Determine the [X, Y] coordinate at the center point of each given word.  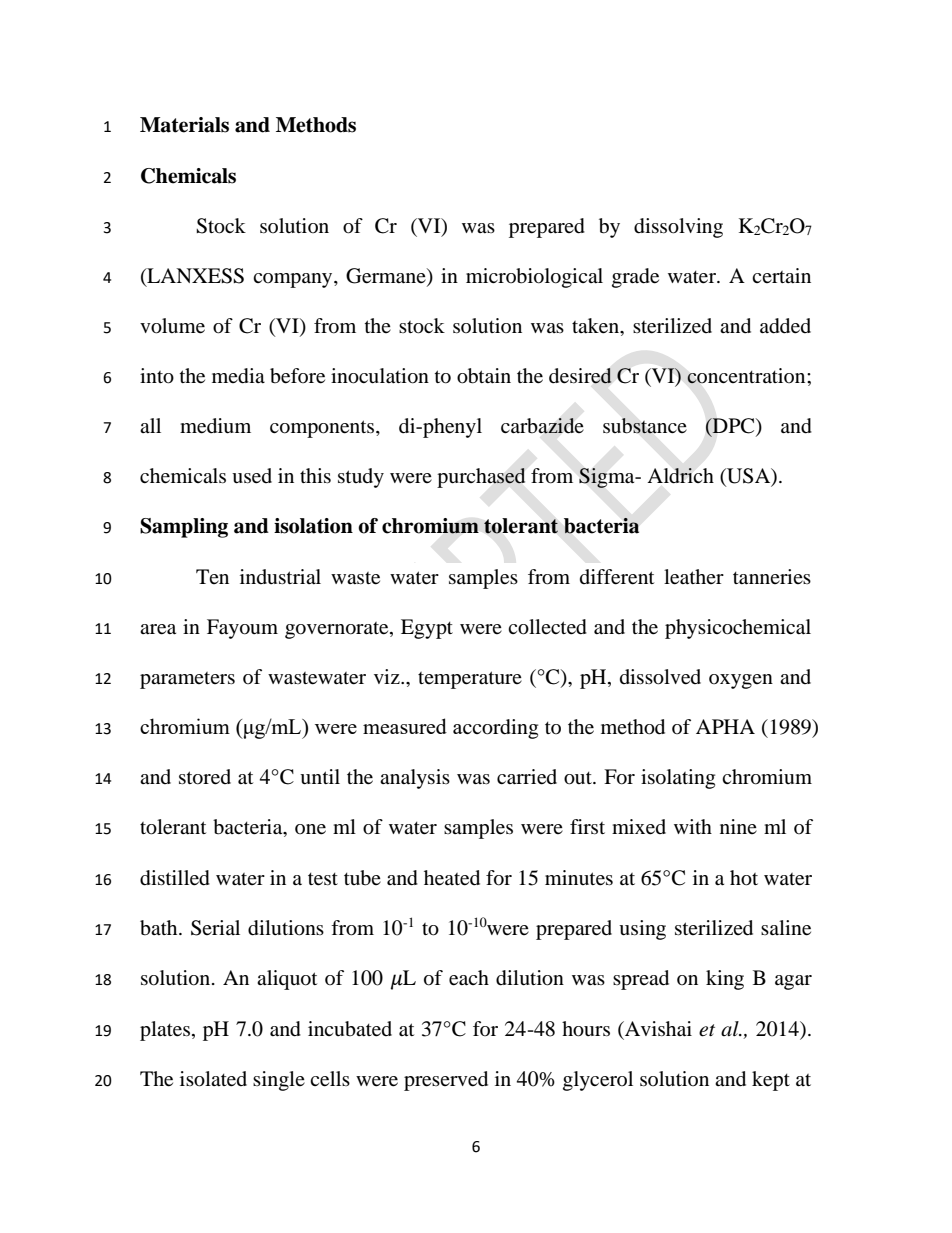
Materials [184, 125]
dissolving [678, 228]
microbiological [534, 278]
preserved [446, 1081]
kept [771, 1081]
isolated [213, 1079]
